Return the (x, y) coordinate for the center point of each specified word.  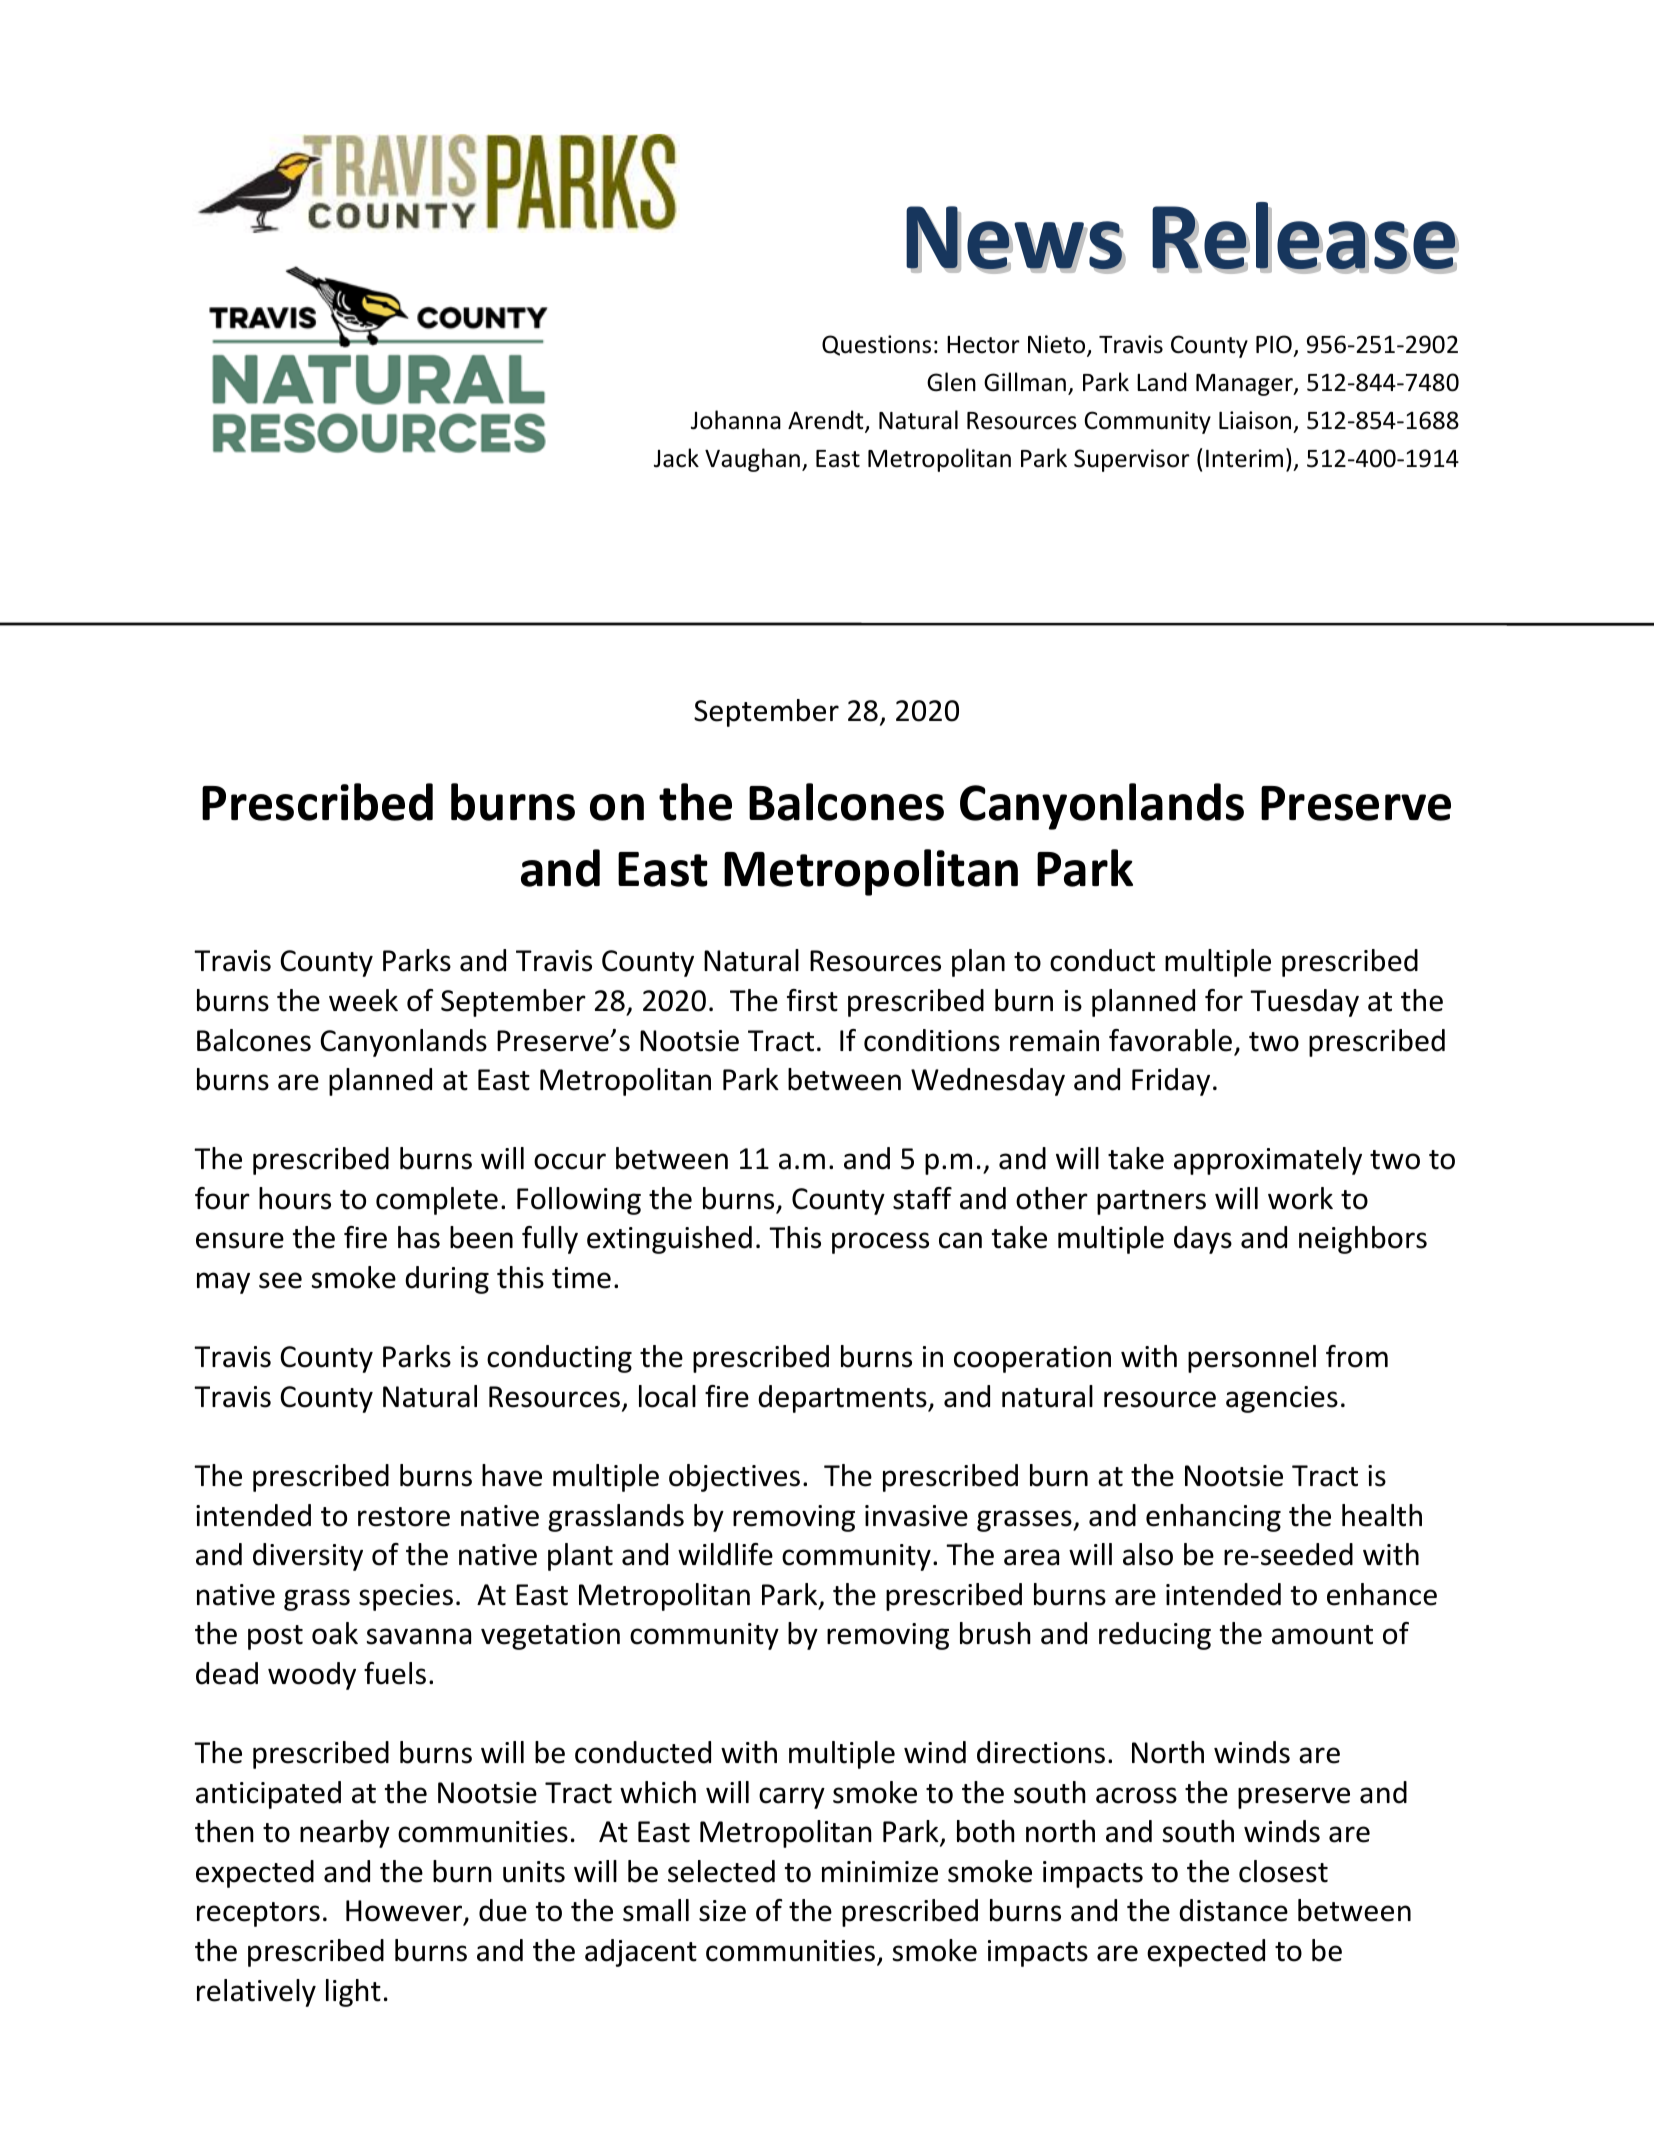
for (1224, 1000)
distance (1233, 1910)
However (405, 1912)
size (722, 1911)
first (812, 1000)
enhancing (1213, 1518)
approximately (1268, 1161)
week (363, 1000)
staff (922, 1198)
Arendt (827, 421)
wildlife (725, 1554)
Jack (676, 458)
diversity (308, 1557)
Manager (1245, 385)
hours (295, 1198)
